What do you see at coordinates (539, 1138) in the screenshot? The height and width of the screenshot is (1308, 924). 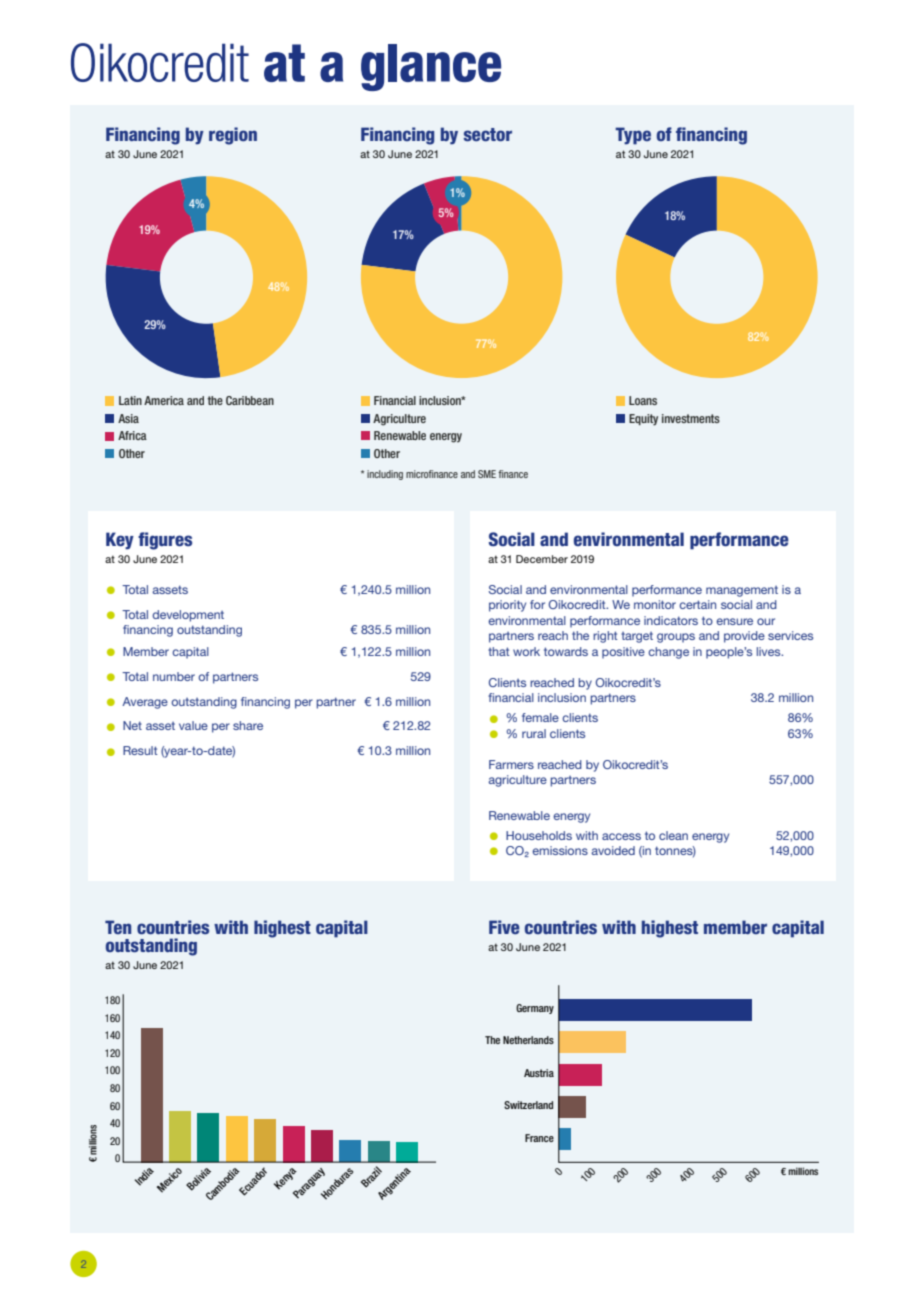 I see `France` at bounding box center [539, 1138].
